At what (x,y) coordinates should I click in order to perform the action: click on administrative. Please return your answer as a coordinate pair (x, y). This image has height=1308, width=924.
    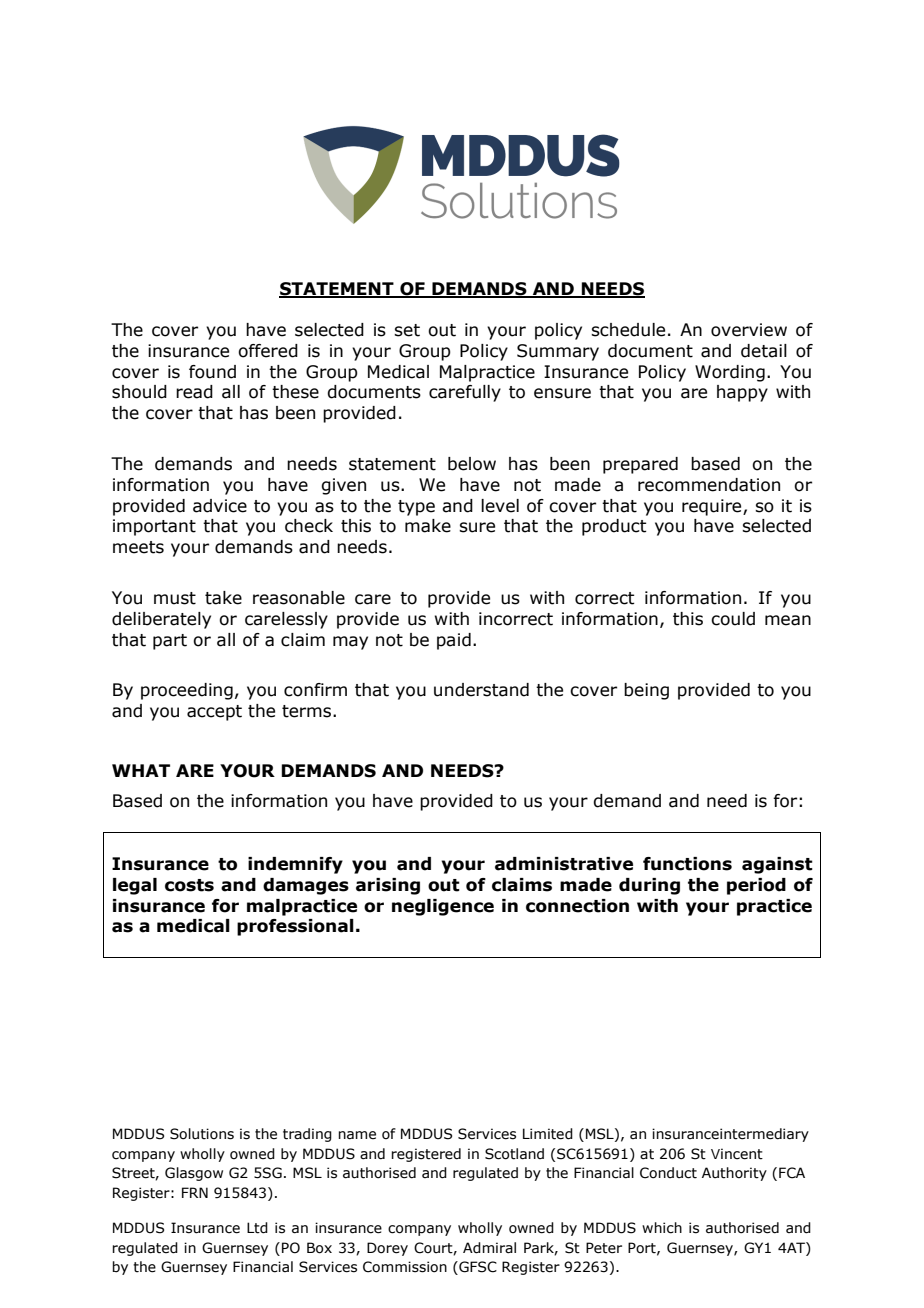
    Looking at the image, I should click on (564, 864).
